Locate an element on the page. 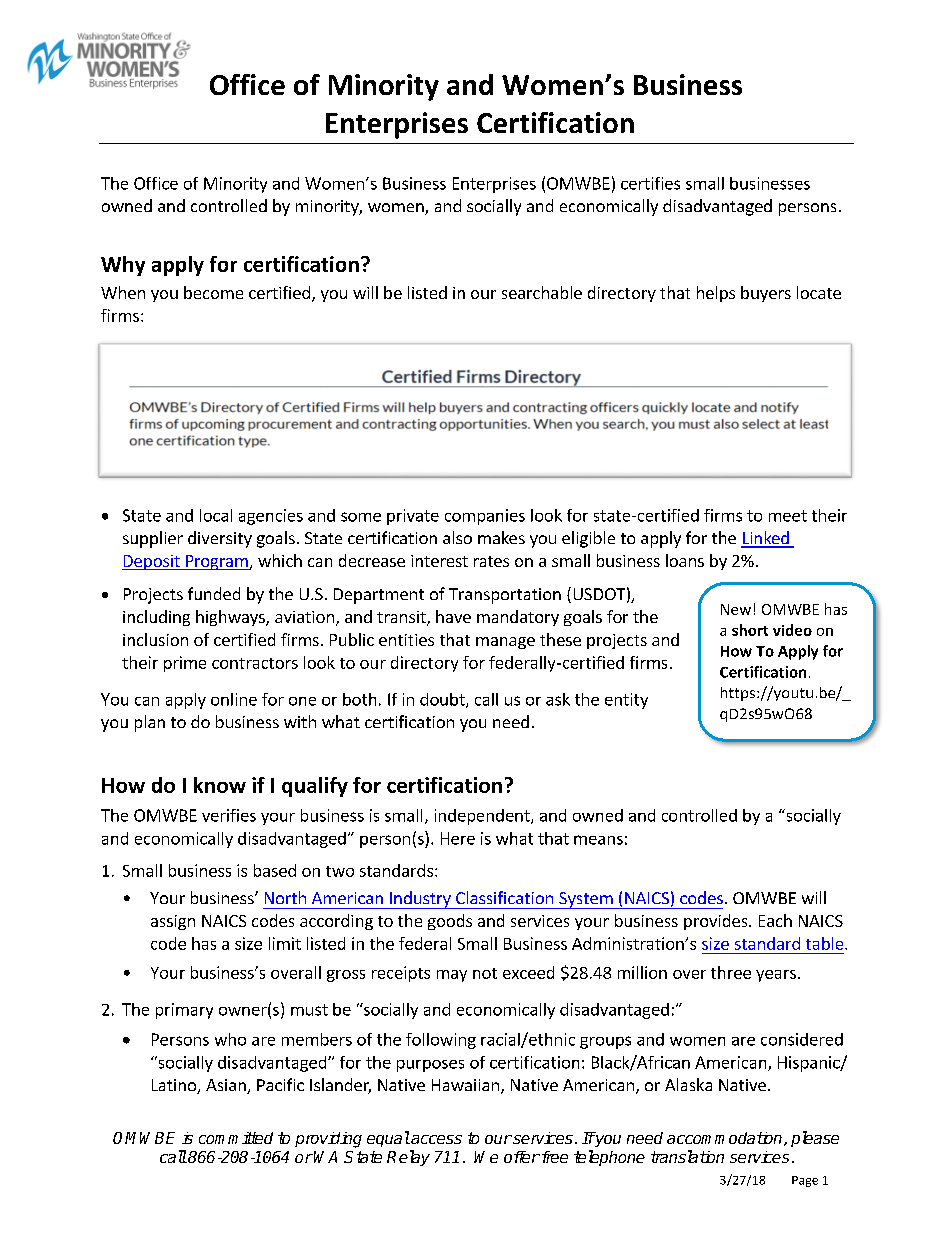  doubt is located at coordinates (443, 700).
